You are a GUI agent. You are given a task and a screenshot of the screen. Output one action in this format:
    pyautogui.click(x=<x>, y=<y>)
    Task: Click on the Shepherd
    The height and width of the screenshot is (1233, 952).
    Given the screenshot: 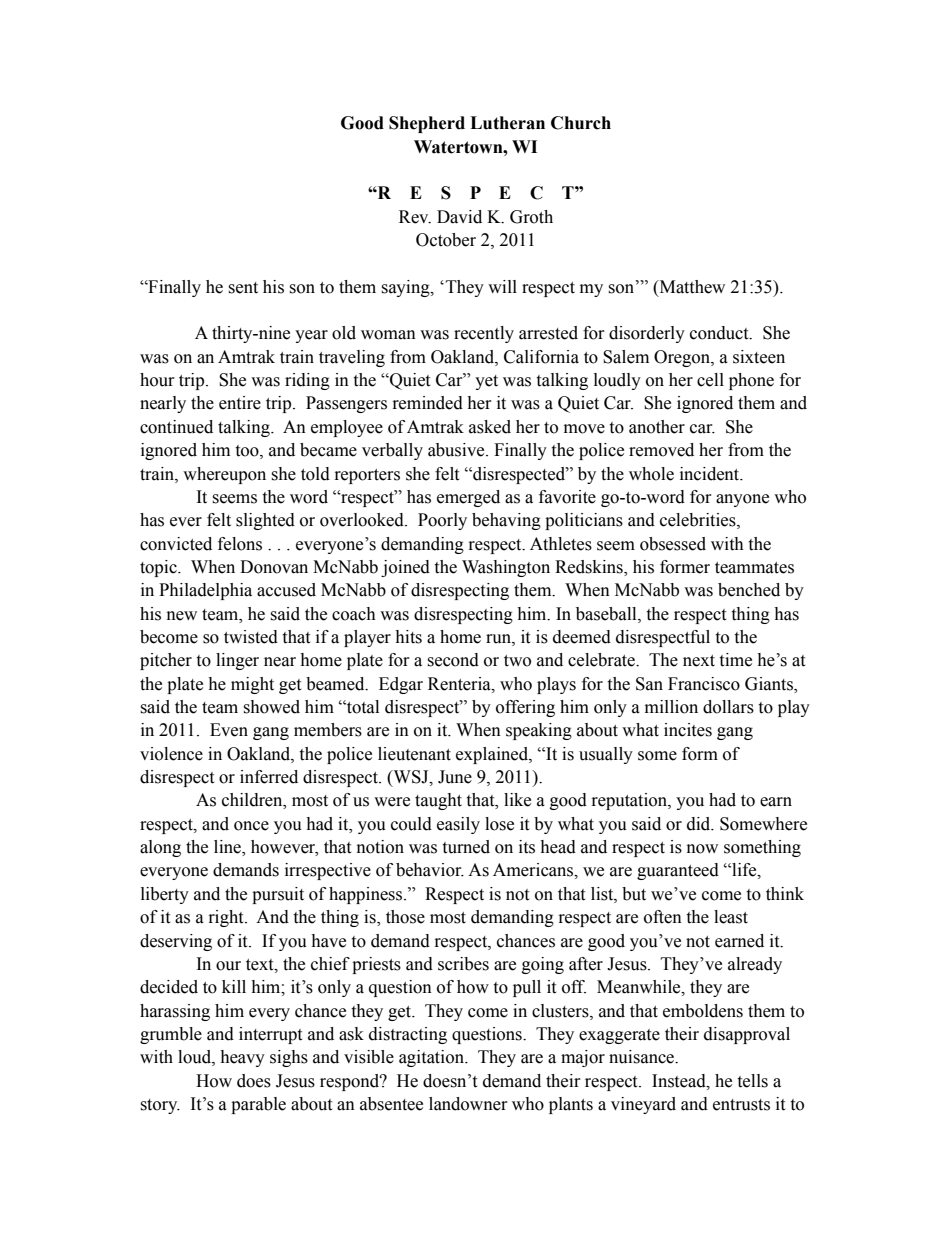 What is the action you would take?
    pyautogui.click(x=427, y=124)
